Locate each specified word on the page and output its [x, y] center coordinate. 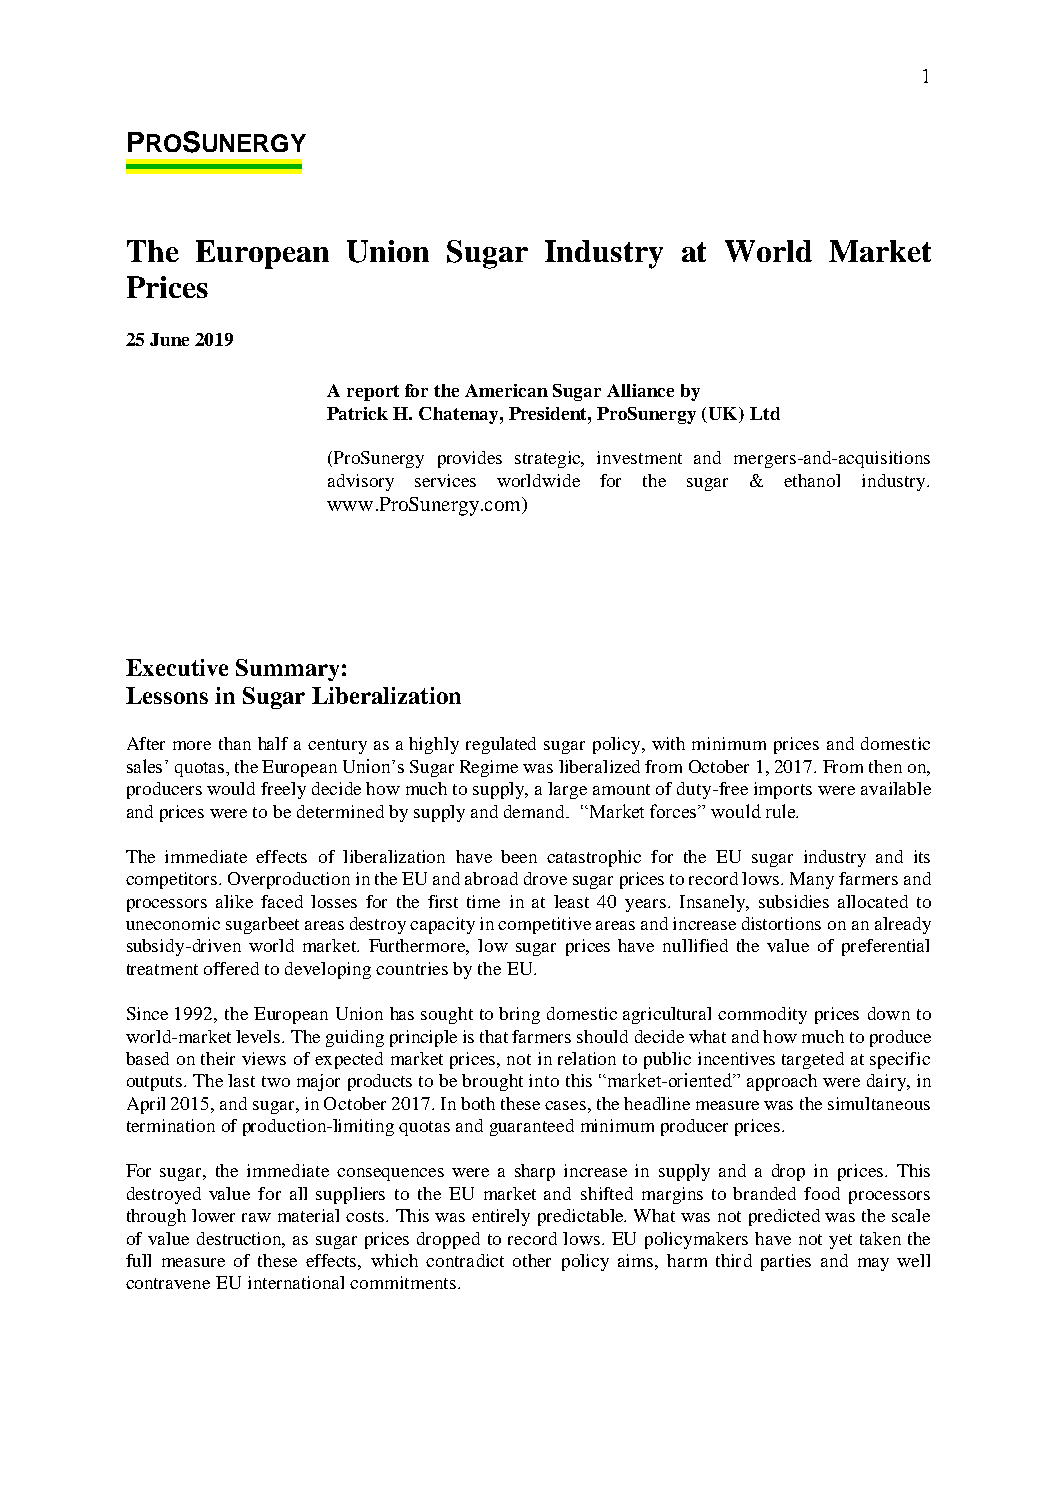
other [532, 1260]
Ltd [765, 413]
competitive [544, 925]
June [169, 339]
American [506, 390]
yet [840, 1241]
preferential [885, 947]
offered [231, 968]
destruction [241, 1239]
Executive [177, 667]
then [885, 766]
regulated [501, 745]
